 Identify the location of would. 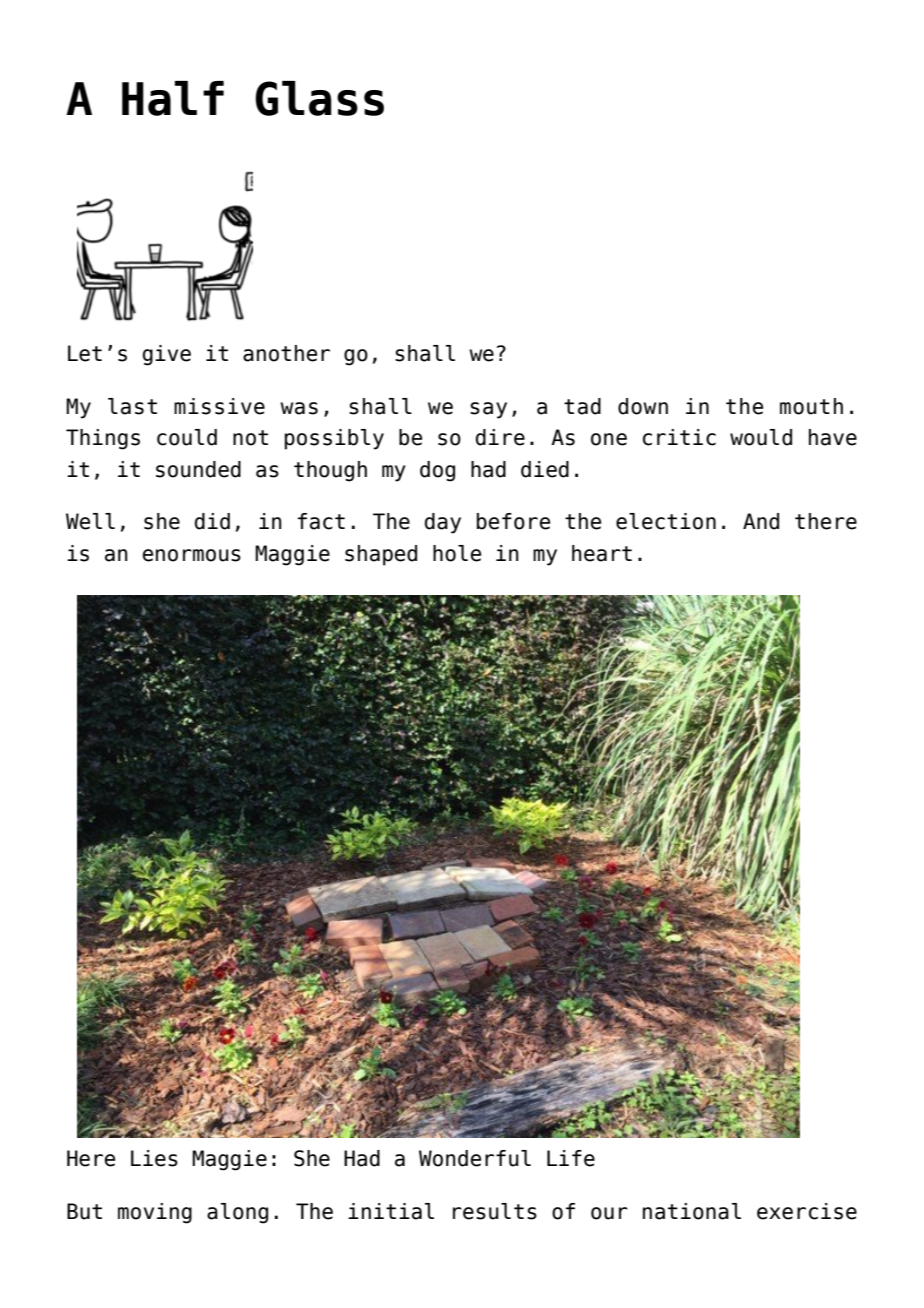
(761, 437).
